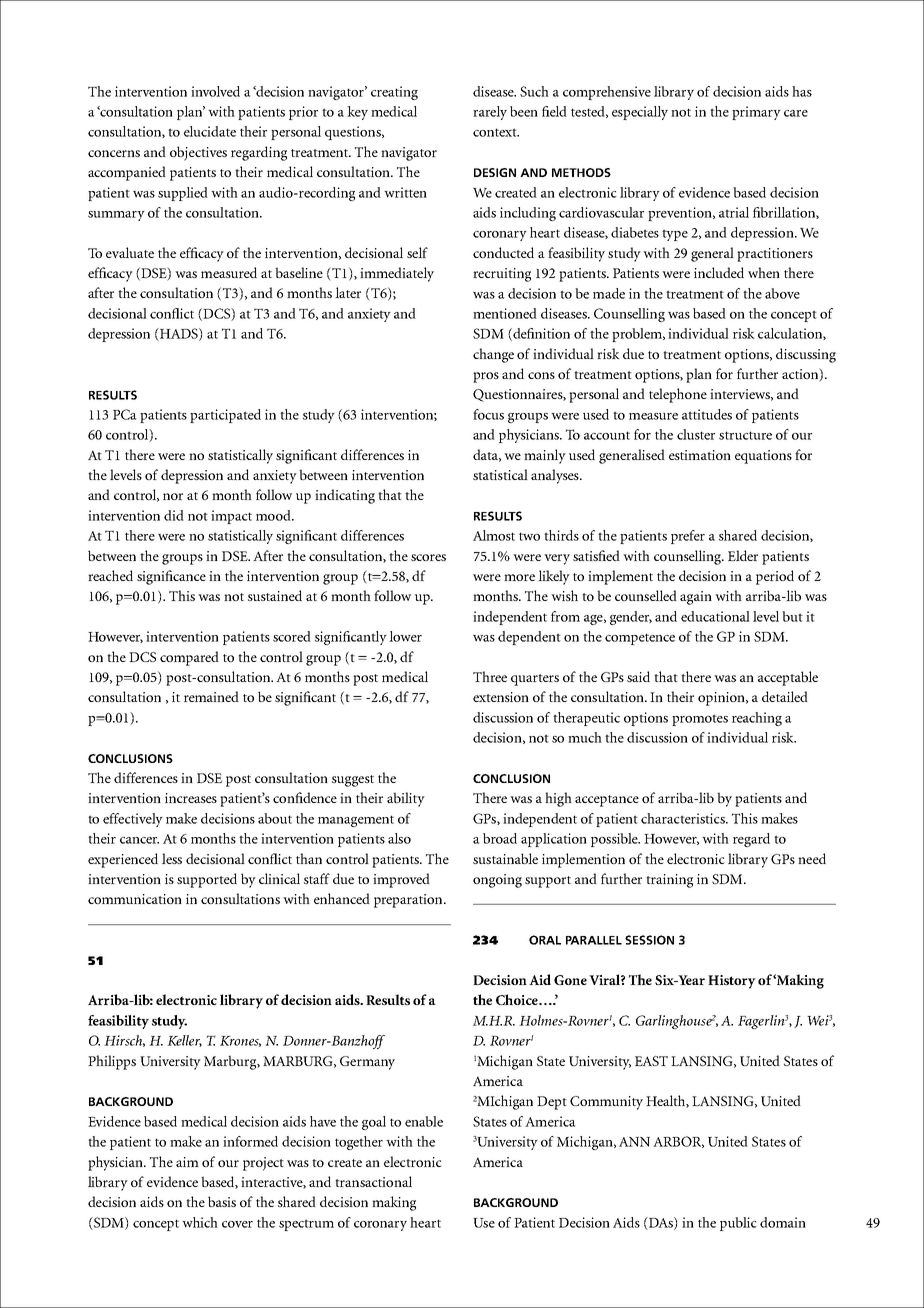 Image resolution: width=924 pixels, height=1308 pixels. I want to click on primary, so click(756, 113).
